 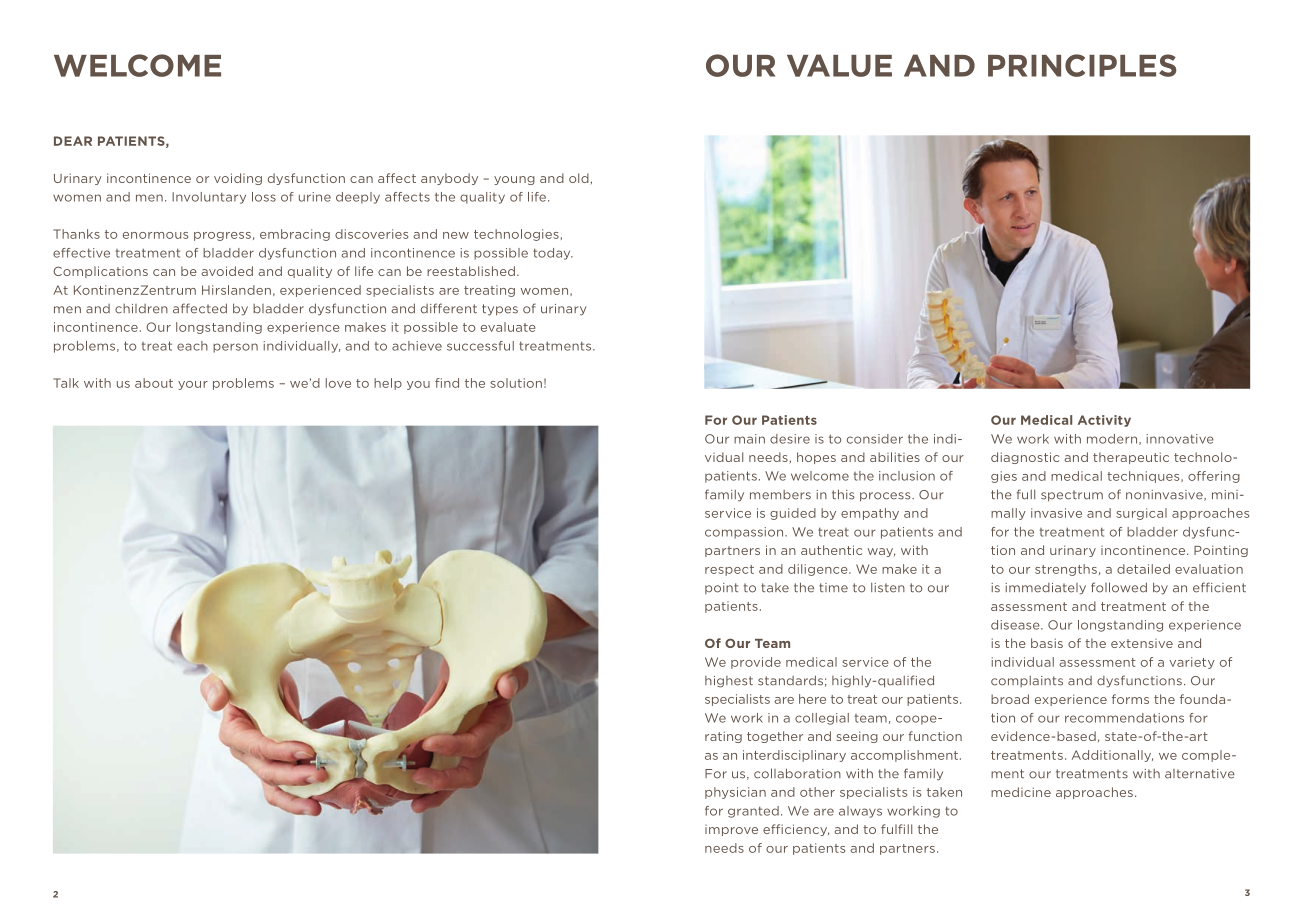 I want to click on modern, so click(x=1112, y=439).
